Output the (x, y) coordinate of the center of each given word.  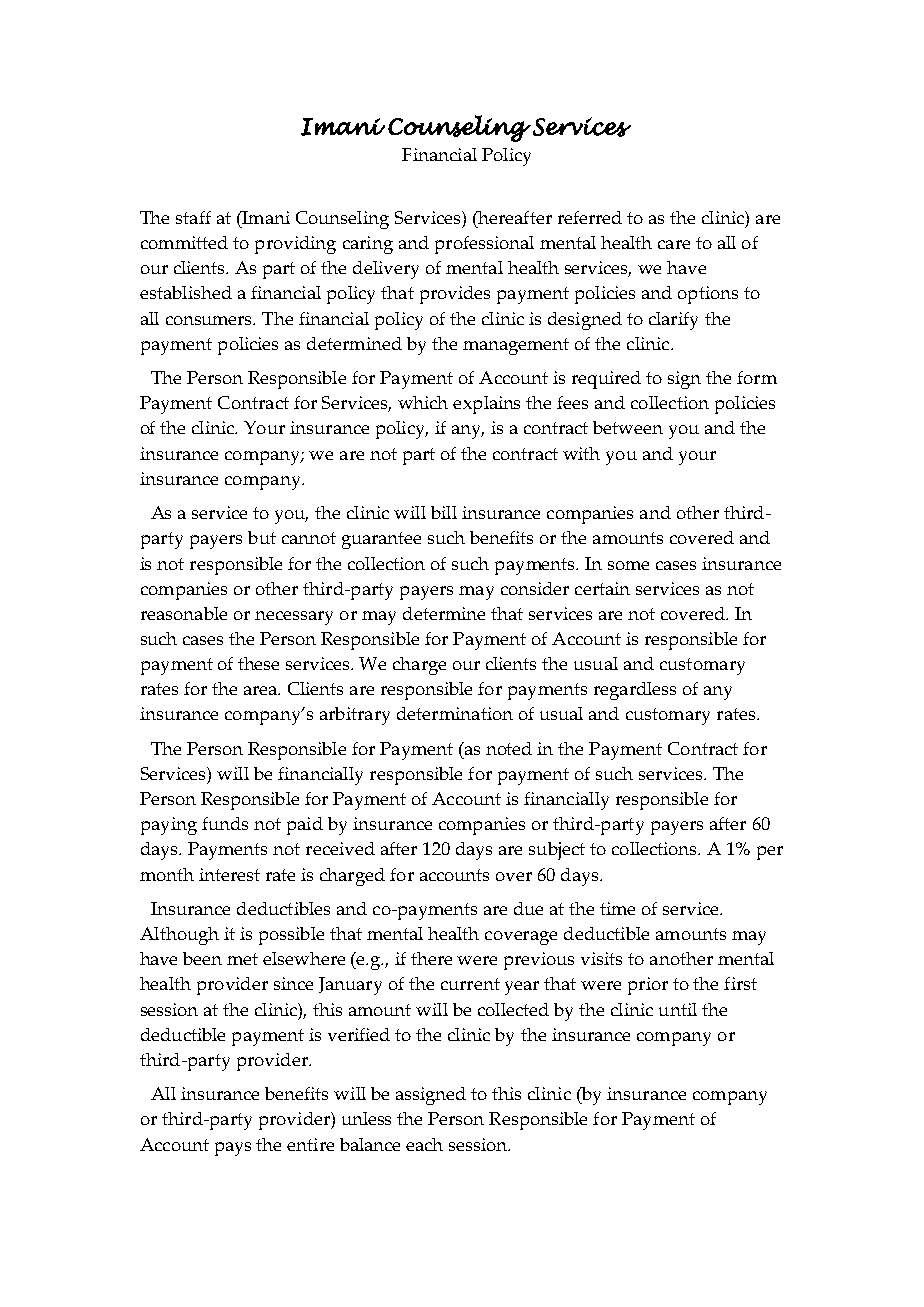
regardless (635, 691)
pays (233, 1149)
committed (184, 242)
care (674, 244)
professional (484, 245)
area (262, 690)
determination (455, 713)
